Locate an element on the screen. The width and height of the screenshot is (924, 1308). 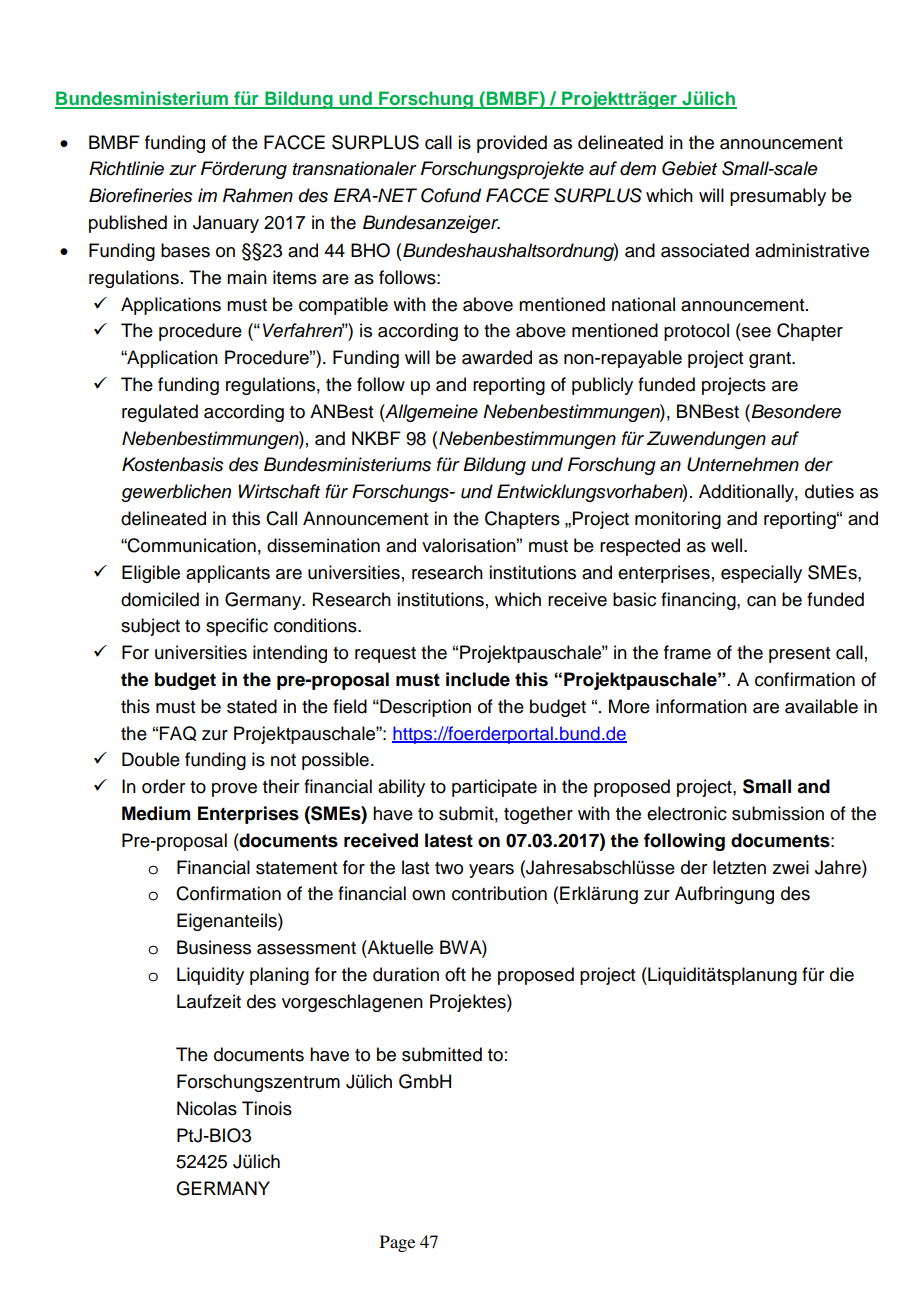
presumably is located at coordinates (778, 197).
